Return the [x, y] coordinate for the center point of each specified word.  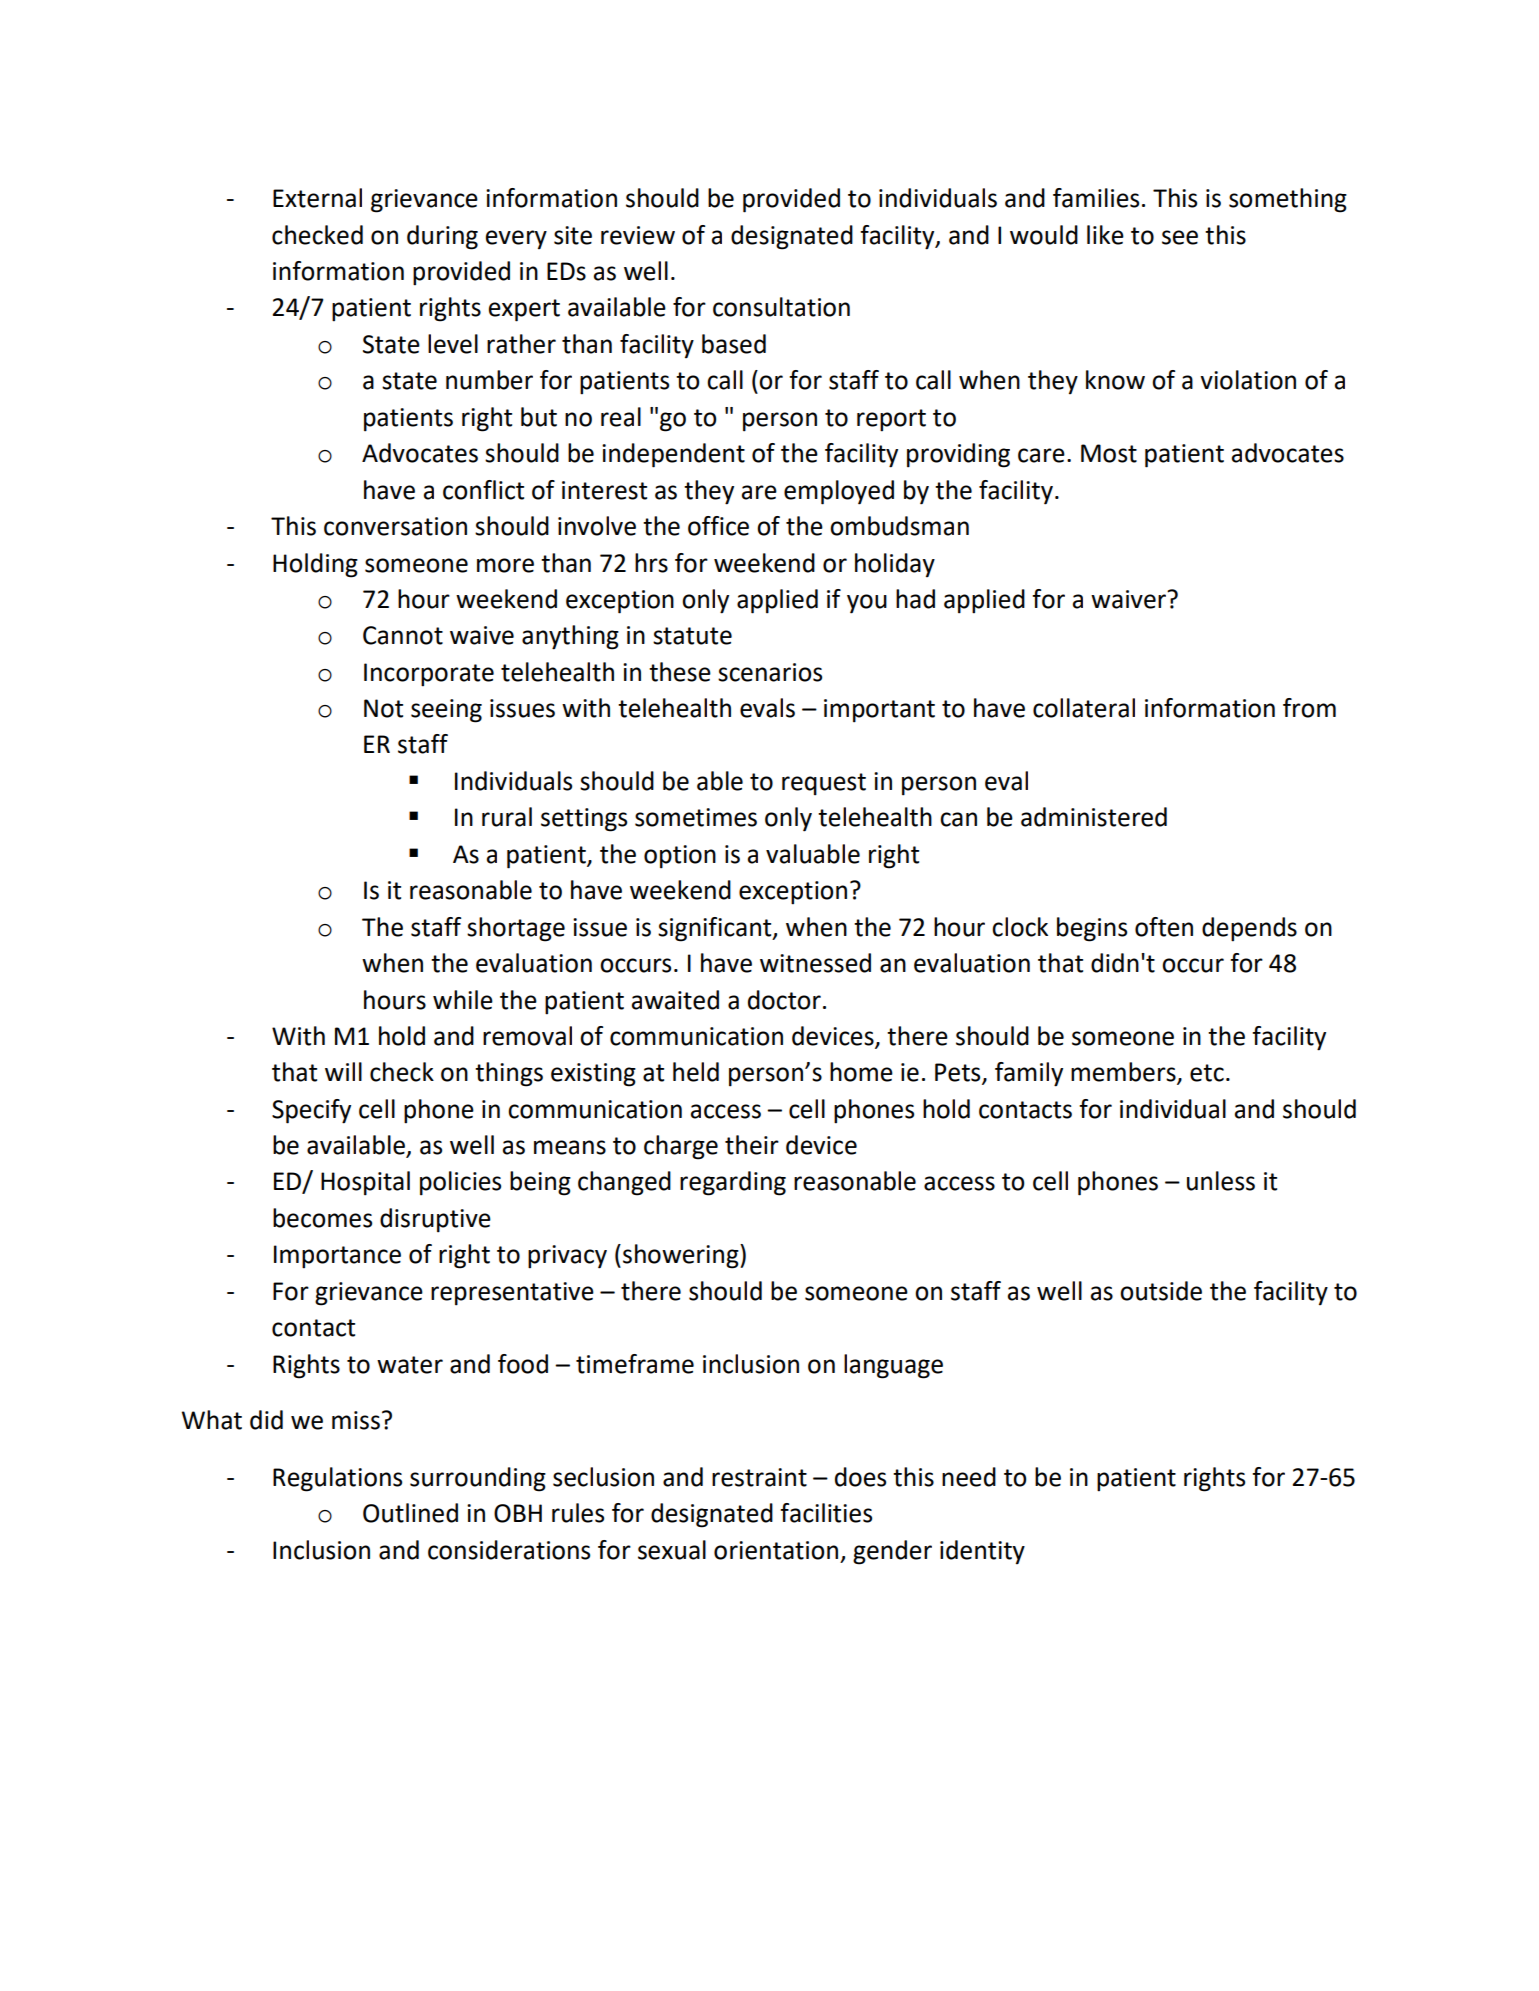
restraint [759, 1477]
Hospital [365, 1183]
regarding [733, 1183]
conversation [395, 526]
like [1105, 235]
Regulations [337, 1479]
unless [1221, 1181]
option [680, 857]
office [718, 526]
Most [1109, 453]
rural [507, 817]
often [1164, 927]
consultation [781, 307]
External [317, 198]
